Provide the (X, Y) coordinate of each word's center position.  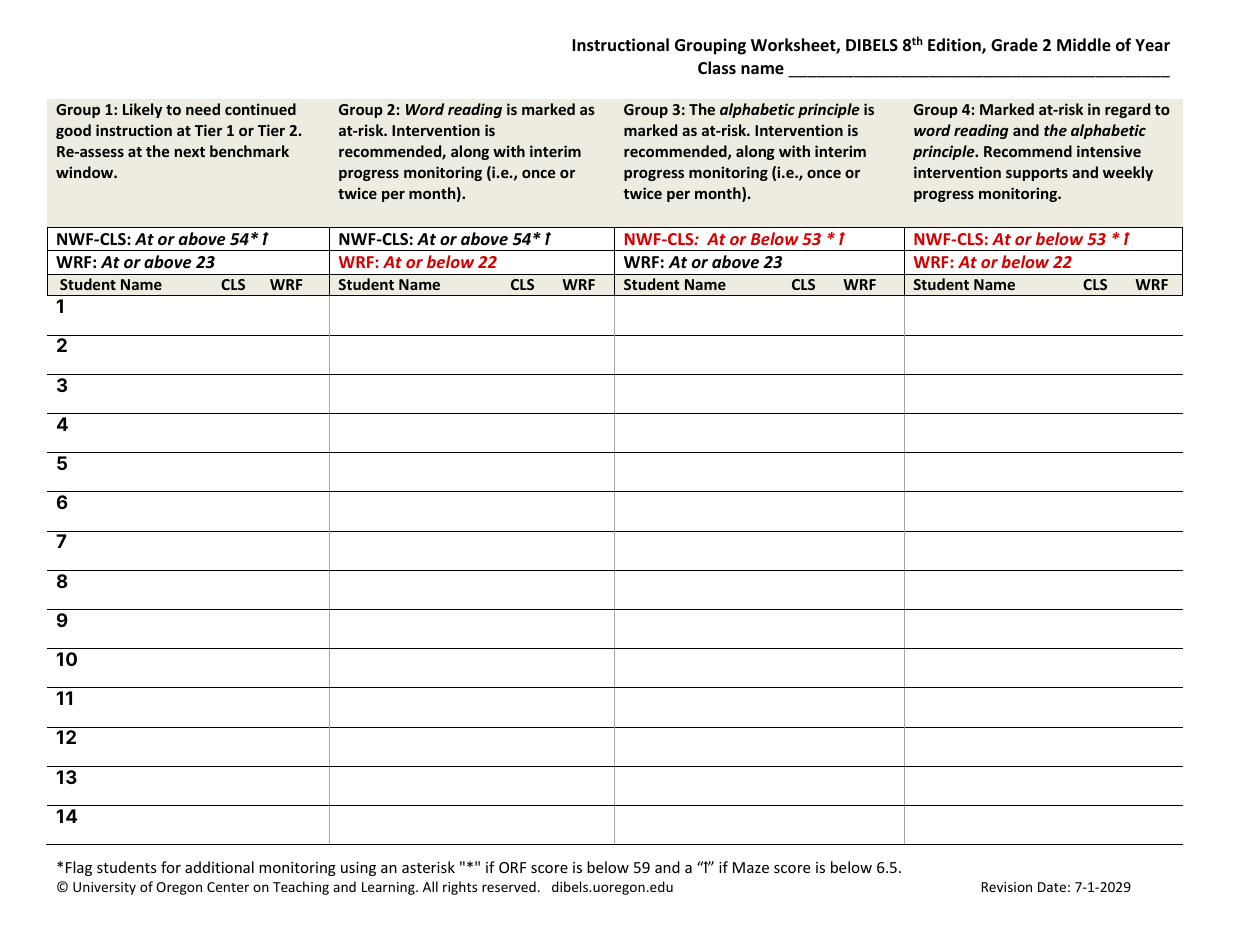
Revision (1007, 887)
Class (717, 68)
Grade (1014, 45)
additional (219, 867)
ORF (512, 867)
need (203, 109)
